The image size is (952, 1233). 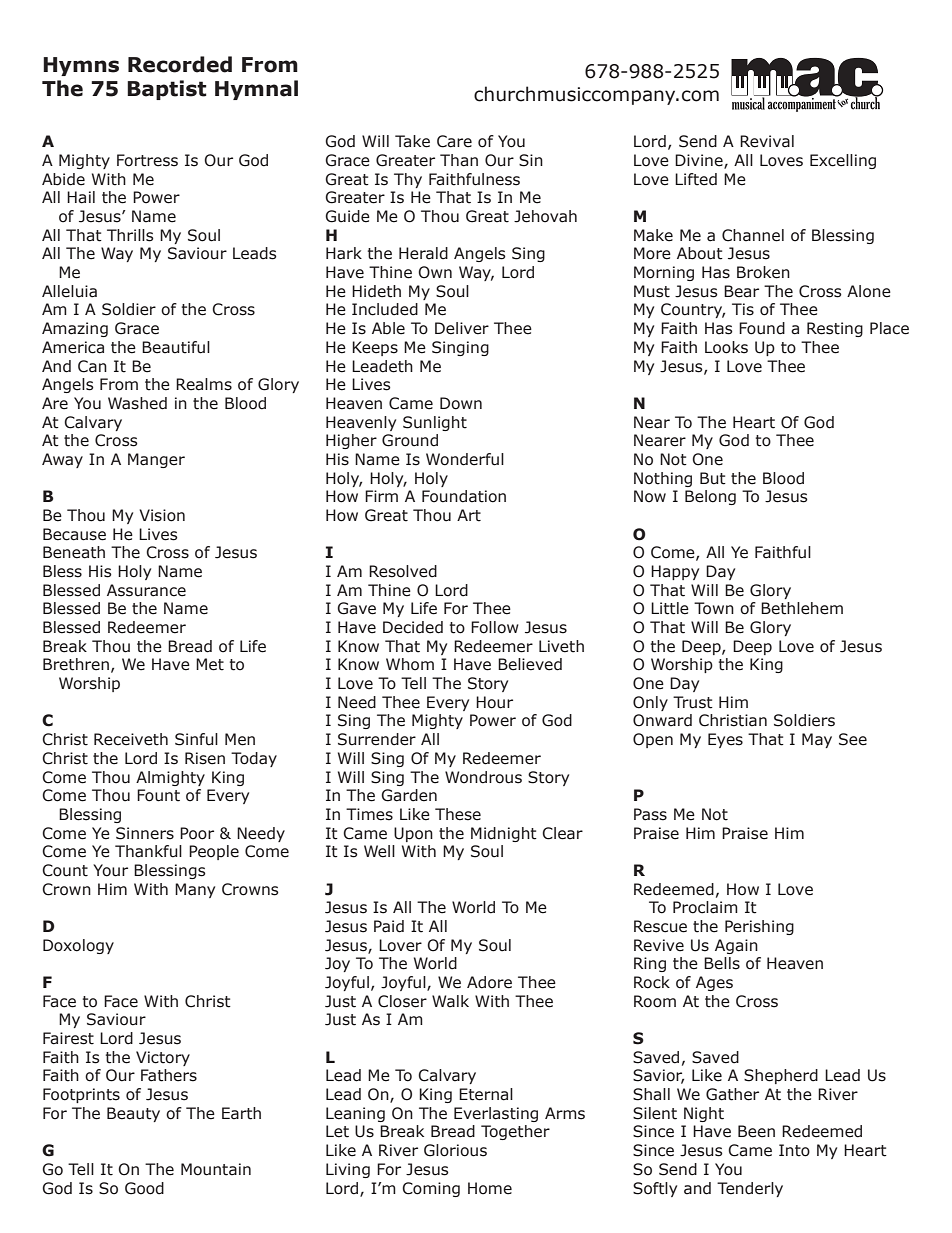 I want to click on But, so click(x=713, y=478).
